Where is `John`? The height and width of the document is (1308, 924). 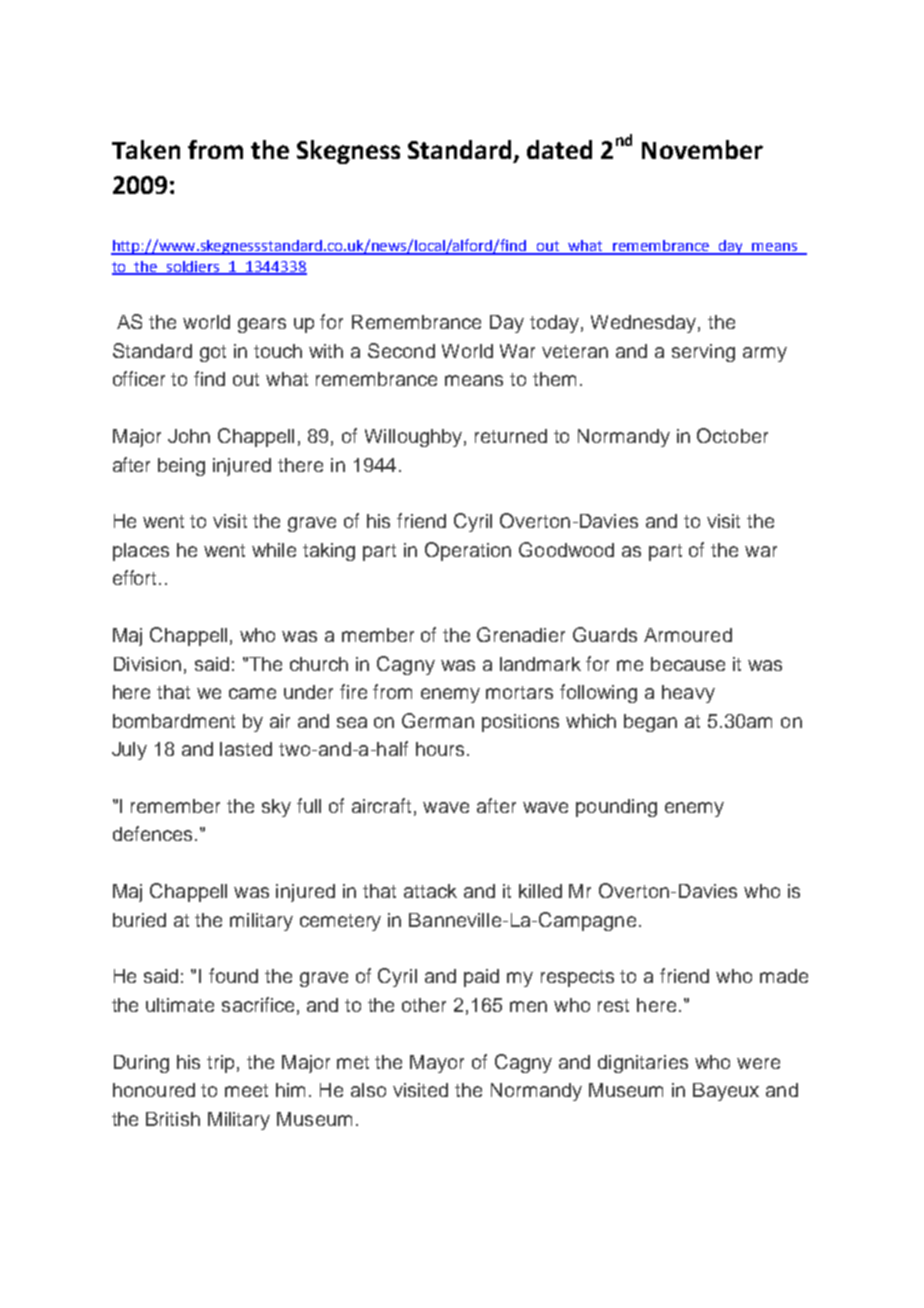 John is located at coordinates (189, 436).
